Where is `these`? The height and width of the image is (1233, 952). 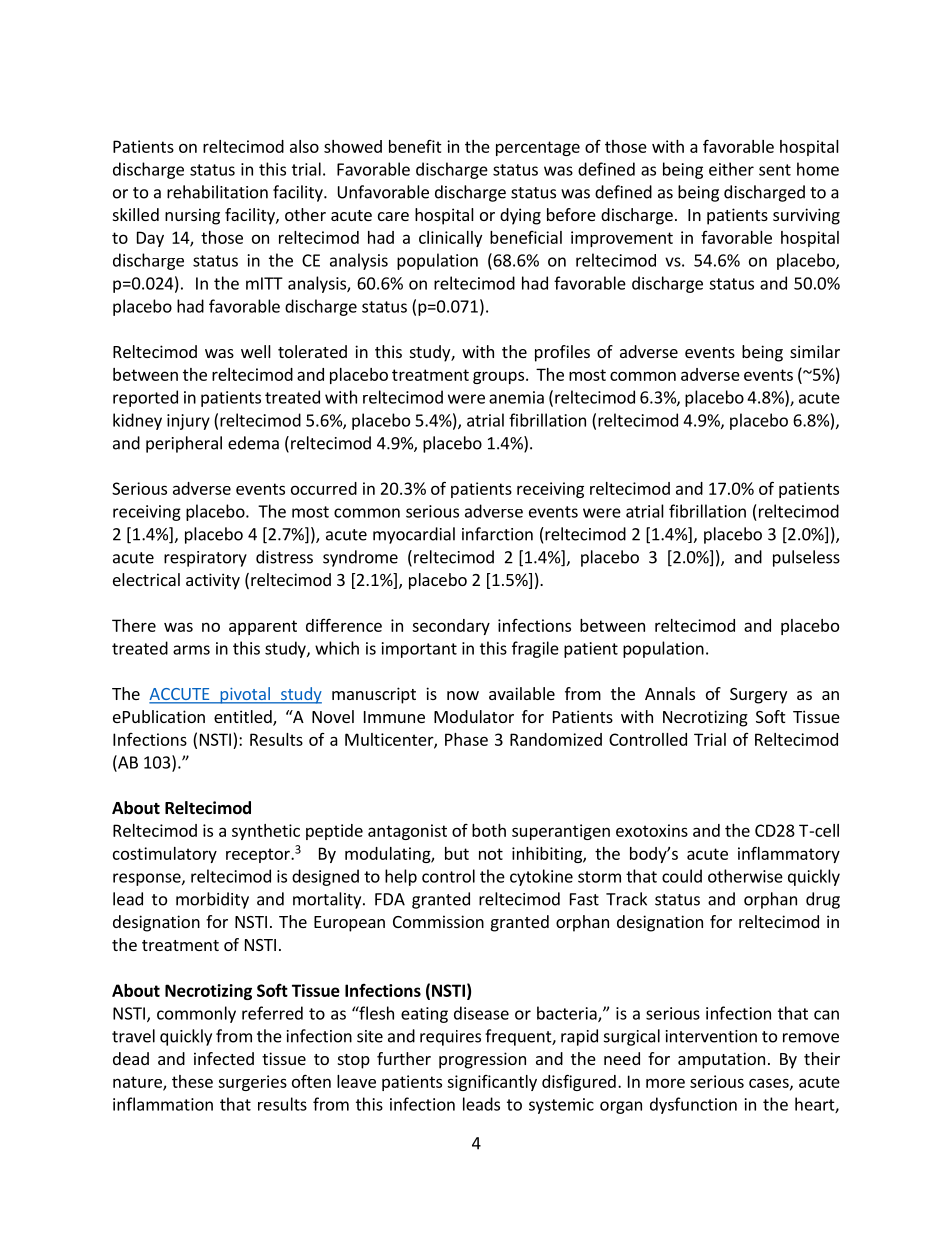 these is located at coordinates (192, 1081).
